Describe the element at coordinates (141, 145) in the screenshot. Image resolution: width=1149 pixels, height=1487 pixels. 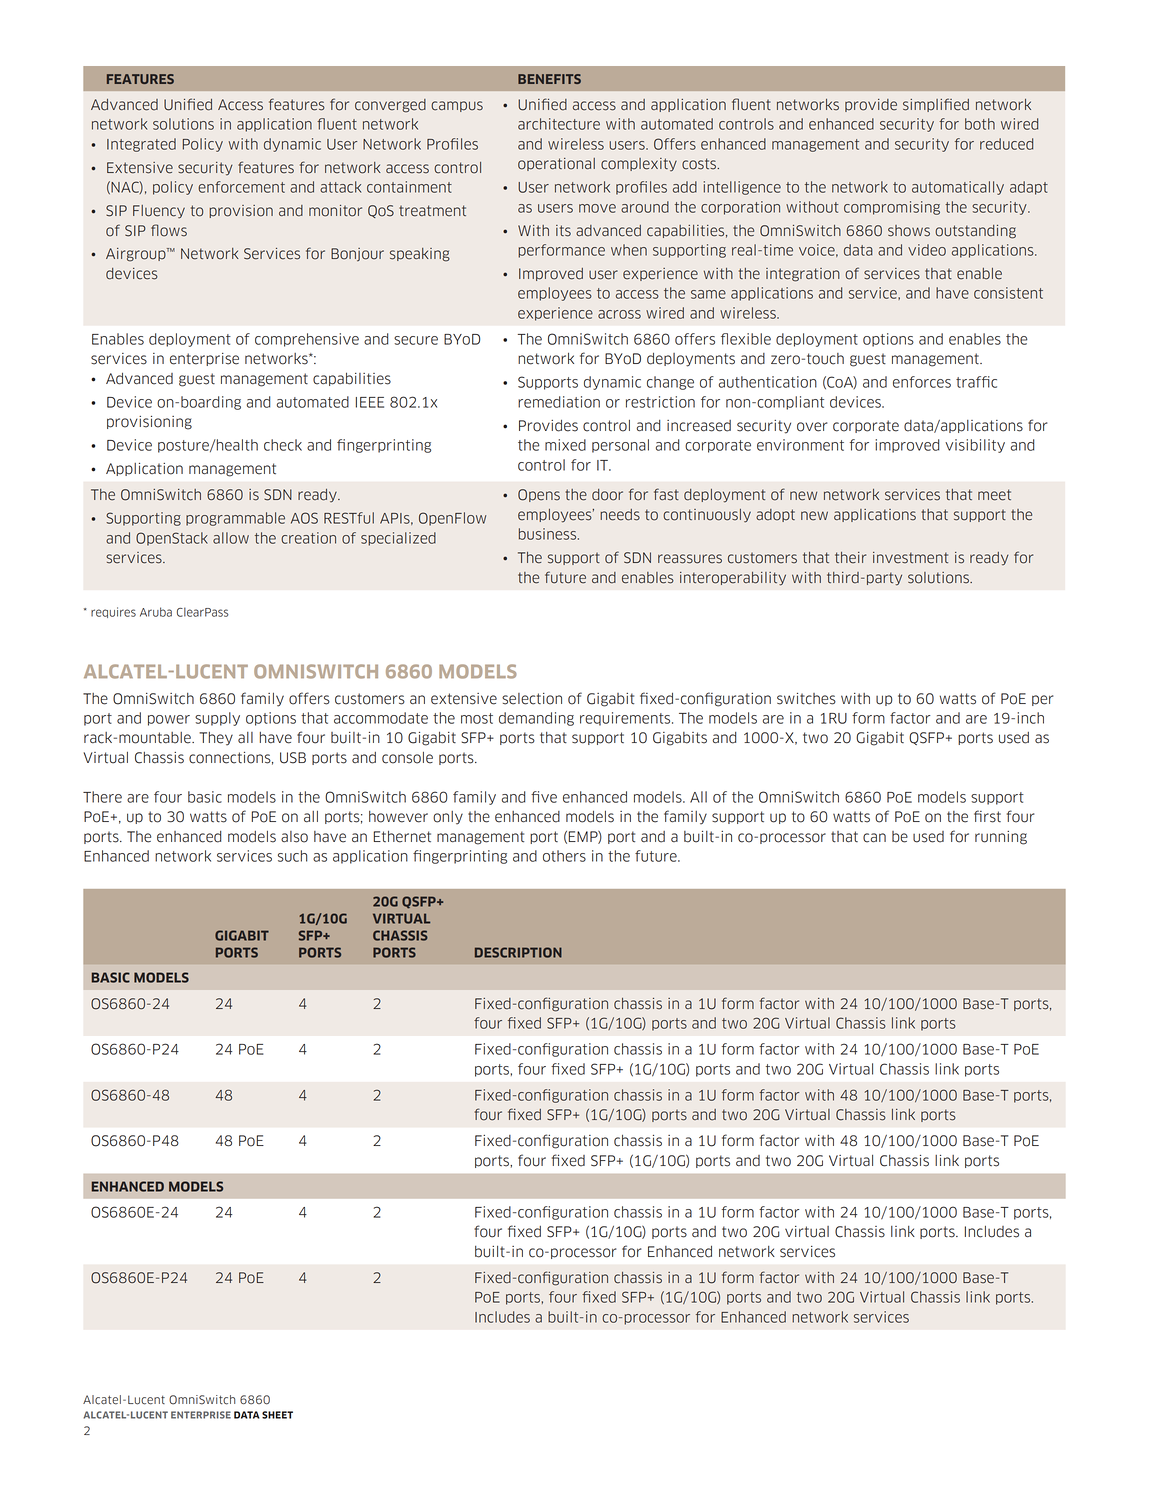
I see `Integrated` at that location.
